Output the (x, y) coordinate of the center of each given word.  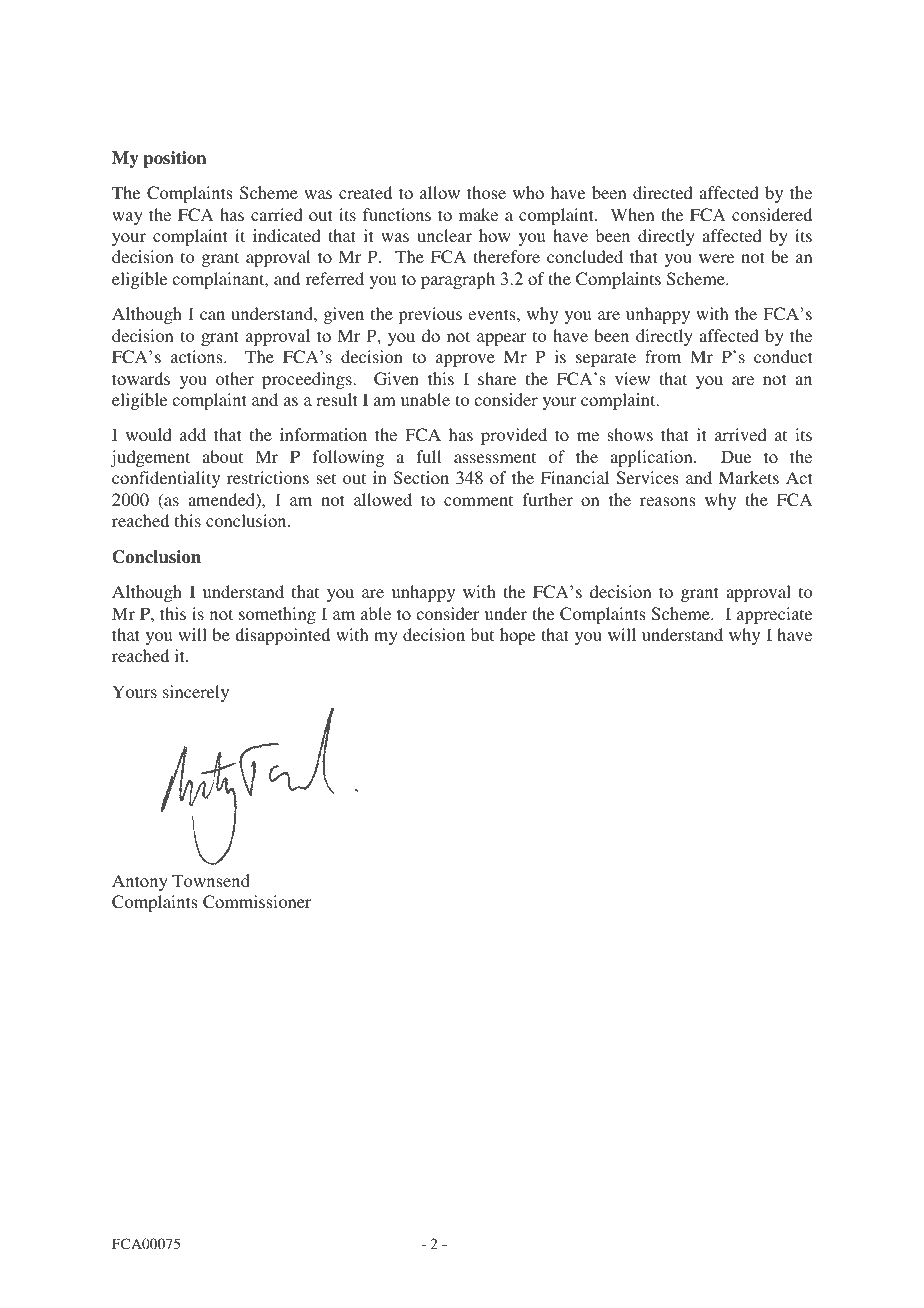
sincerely (196, 693)
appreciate (774, 615)
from (663, 356)
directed (663, 192)
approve (465, 360)
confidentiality (166, 479)
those (486, 192)
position (174, 159)
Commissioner (257, 902)
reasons (667, 501)
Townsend (211, 880)
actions (198, 356)
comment (478, 500)
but (482, 634)
